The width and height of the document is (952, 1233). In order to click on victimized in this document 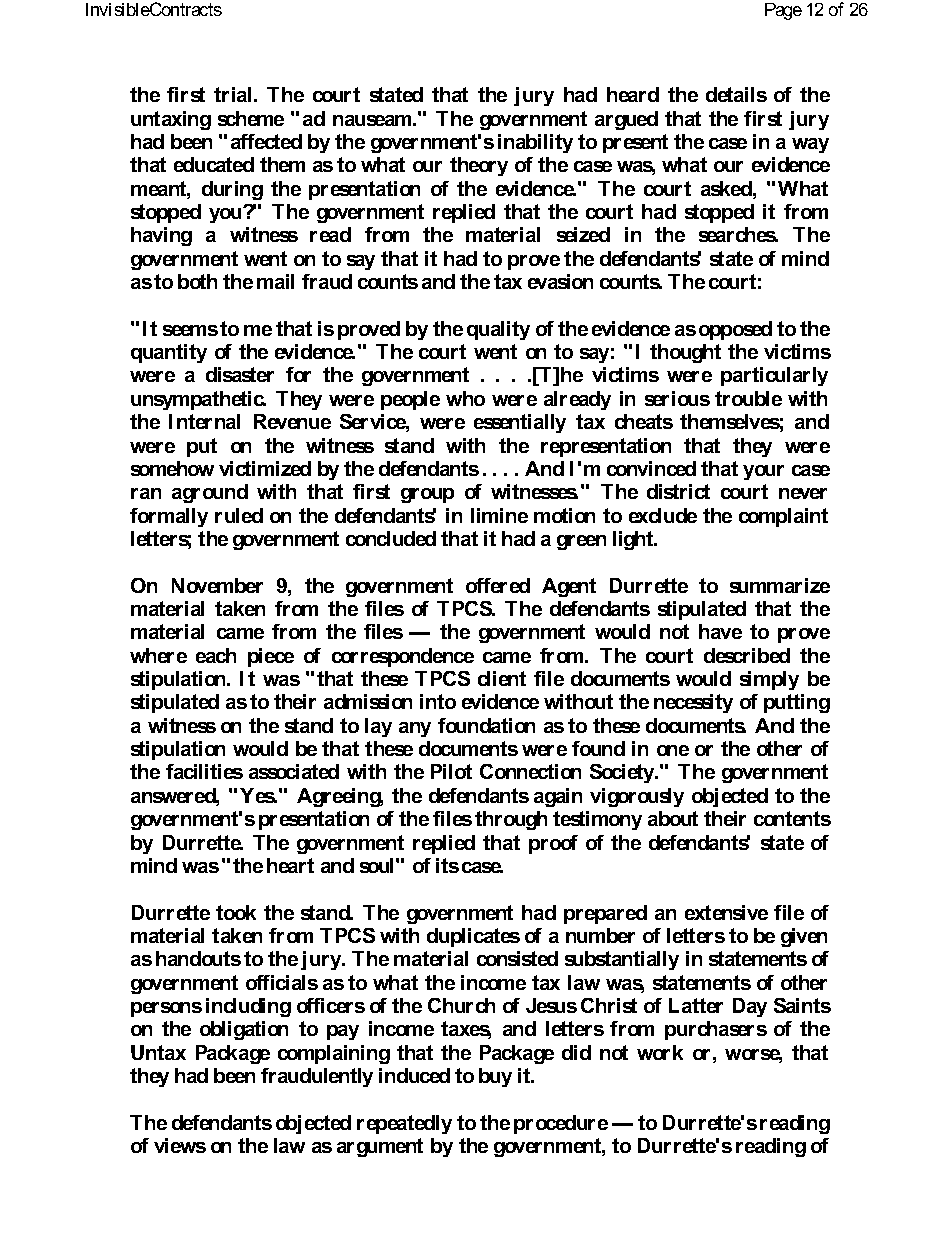, I will do `click(265, 468)`.
